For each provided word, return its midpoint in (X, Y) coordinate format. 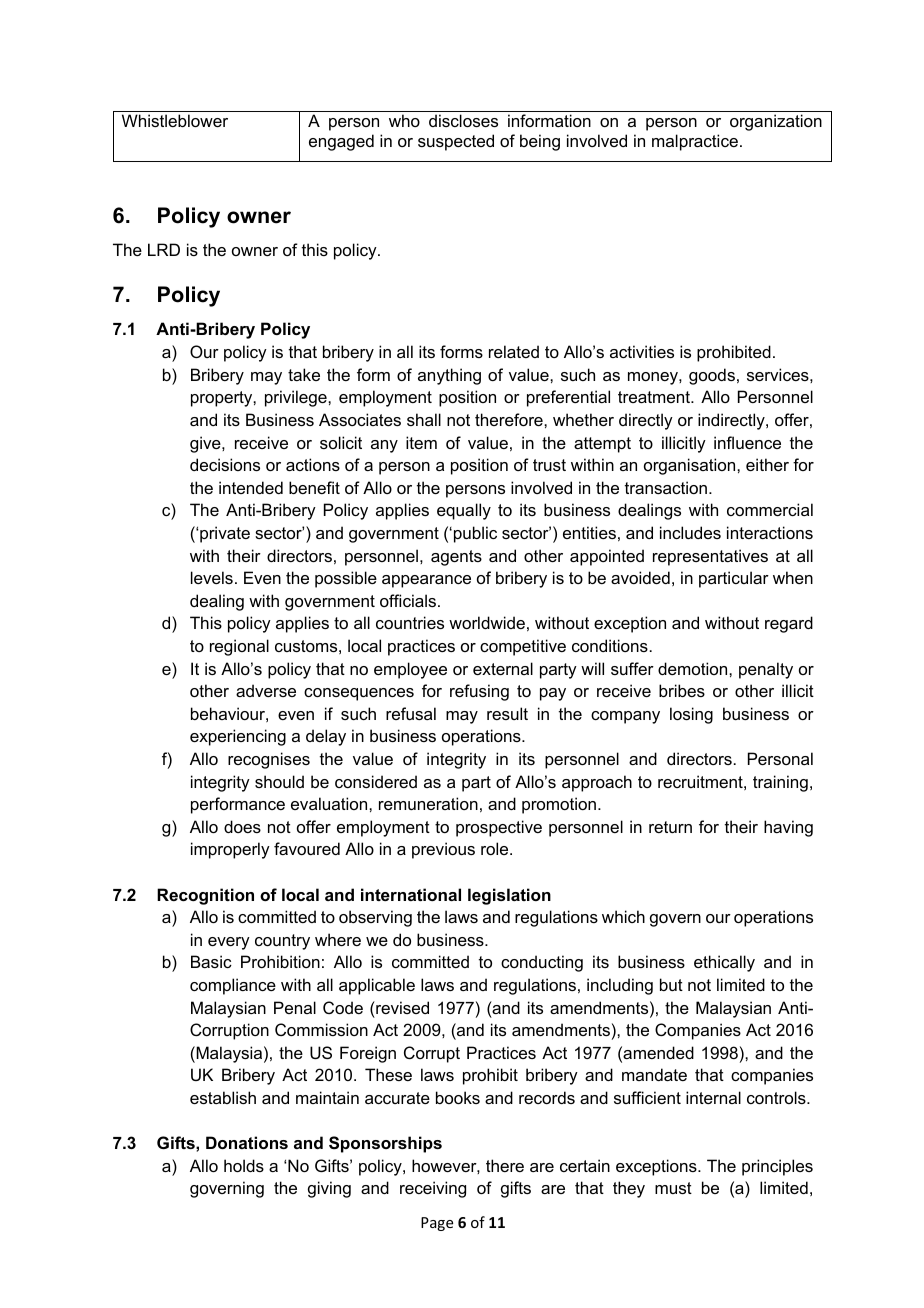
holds (244, 1165)
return (670, 827)
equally (464, 511)
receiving (433, 1189)
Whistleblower (175, 120)
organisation (691, 466)
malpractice (695, 142)
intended (251, 487)
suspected (456, 142)
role (496, 848)
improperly (230, 850)
